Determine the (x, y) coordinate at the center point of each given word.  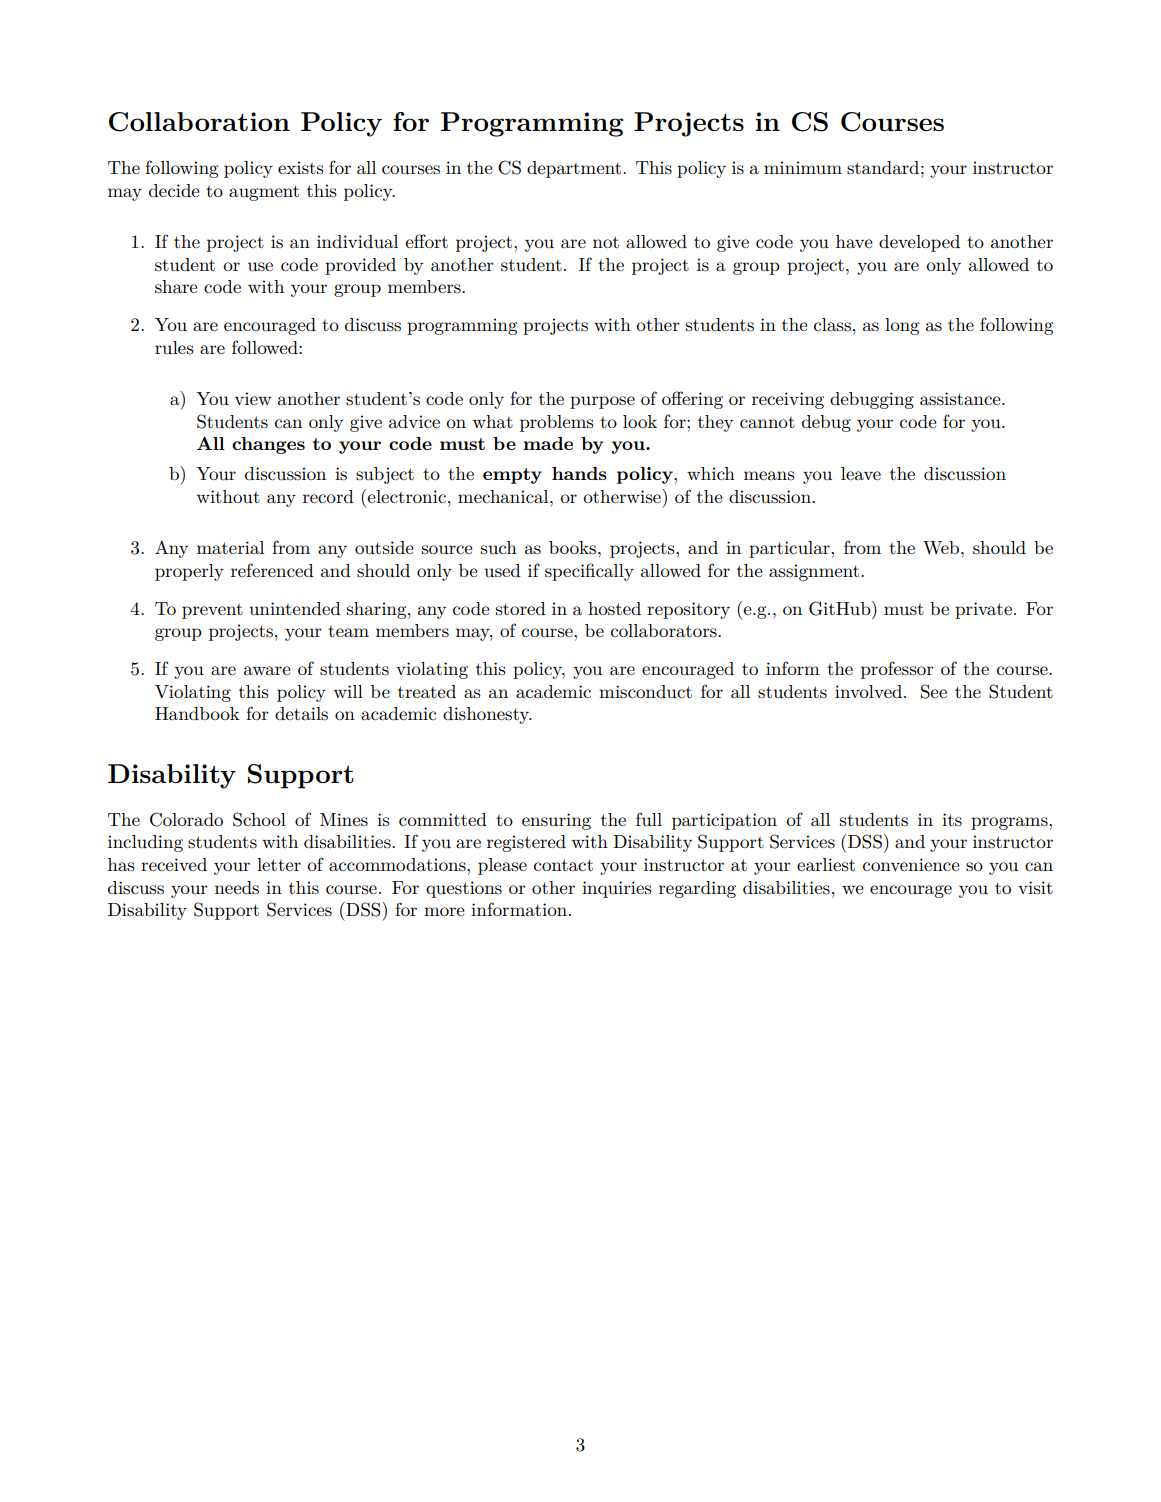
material (230, 547)
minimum (803, 168)
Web (942, 547)
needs (237, 888)
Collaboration (199, 122)
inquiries (617, 889)
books (574, 548)
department (575, 169)
